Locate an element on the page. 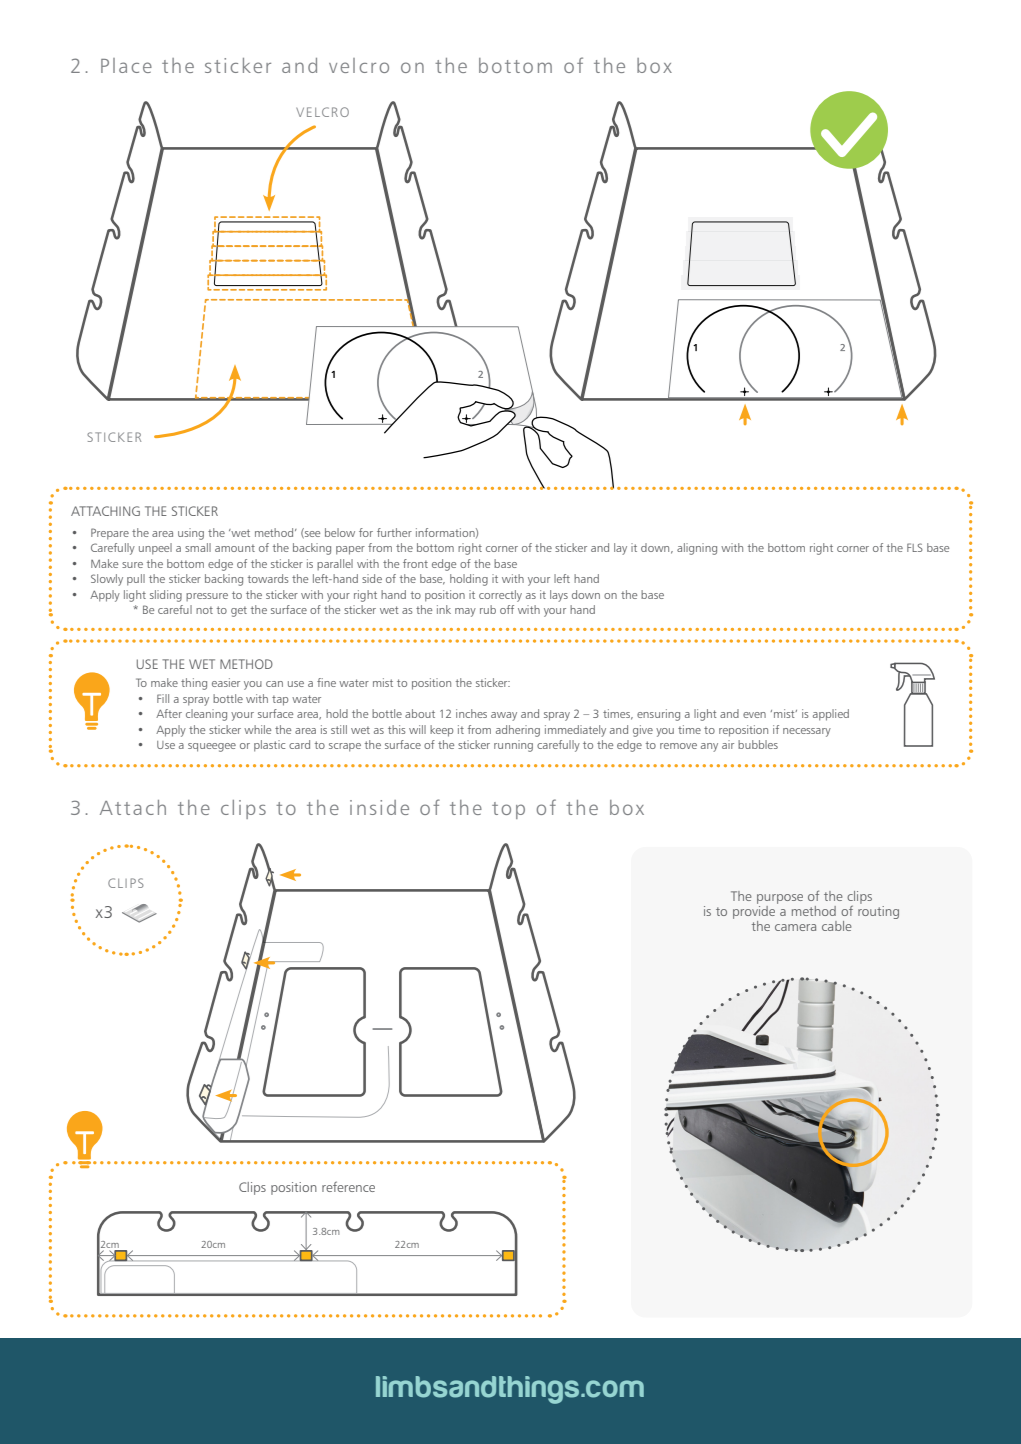 The width and height of the page is (1021, 1444). away is located at coordinates (504, 716).
